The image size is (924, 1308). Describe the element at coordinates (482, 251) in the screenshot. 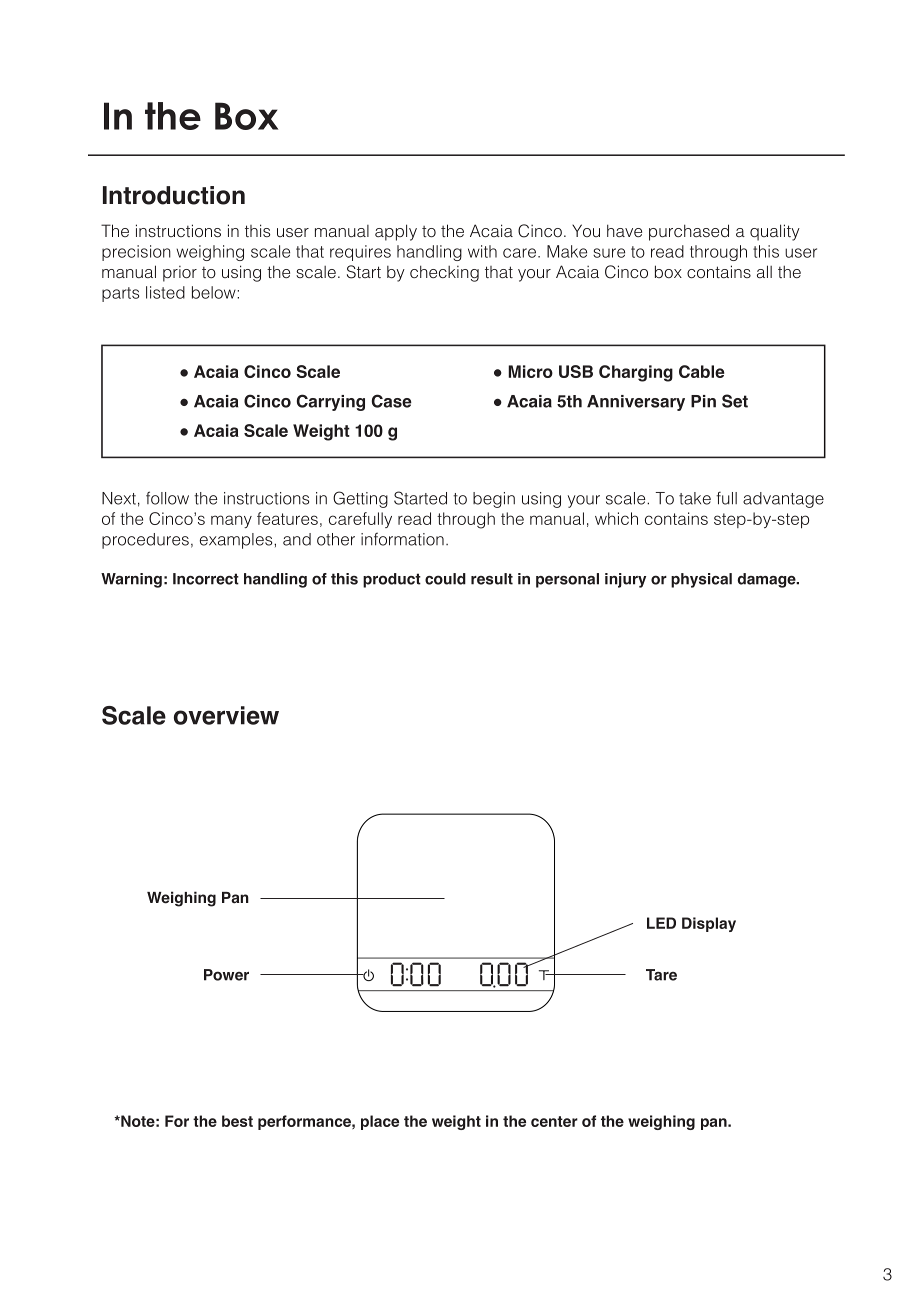

I see `with` at that location.
